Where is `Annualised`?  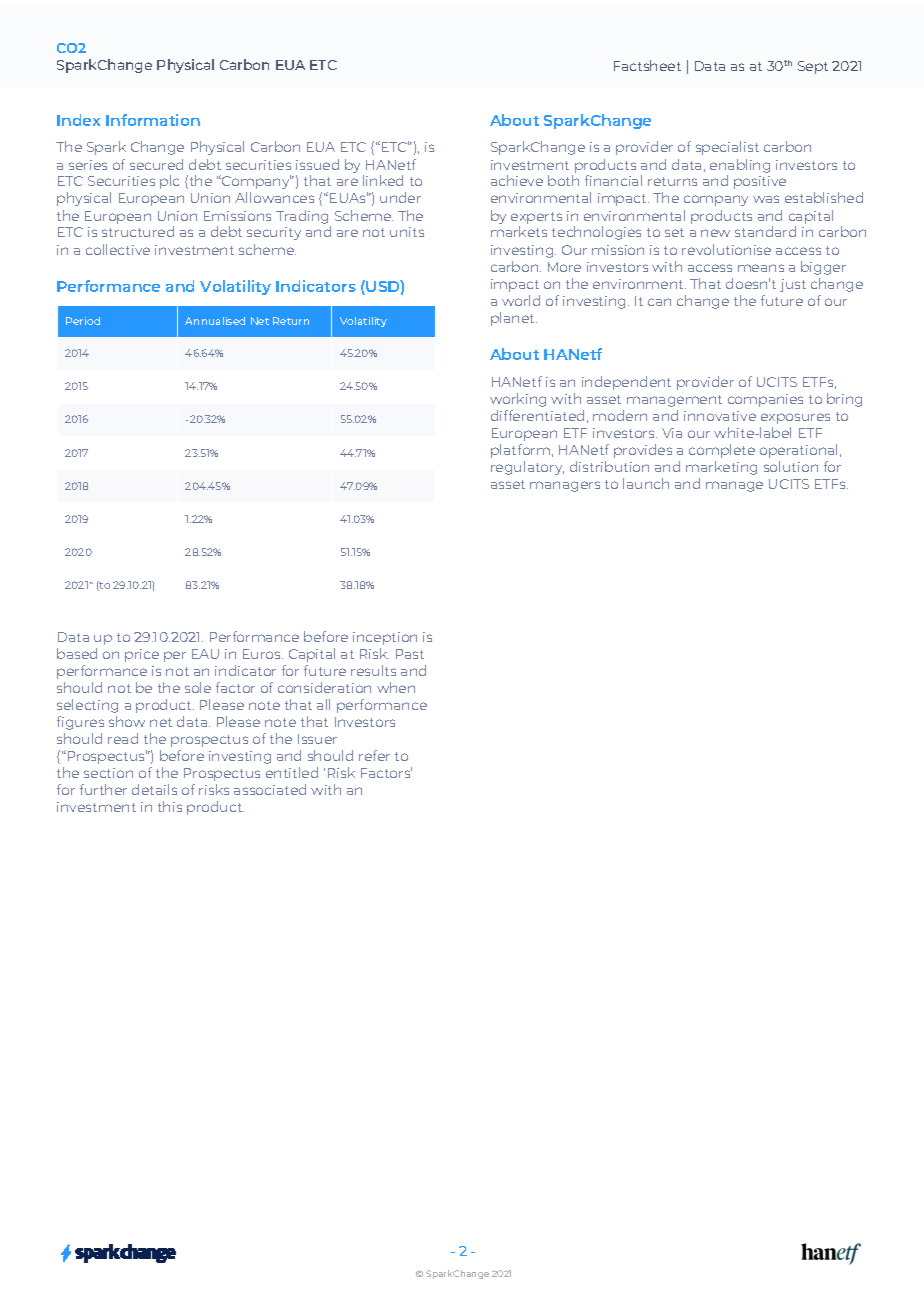
Annualised is located at coordinates (215, 321).
